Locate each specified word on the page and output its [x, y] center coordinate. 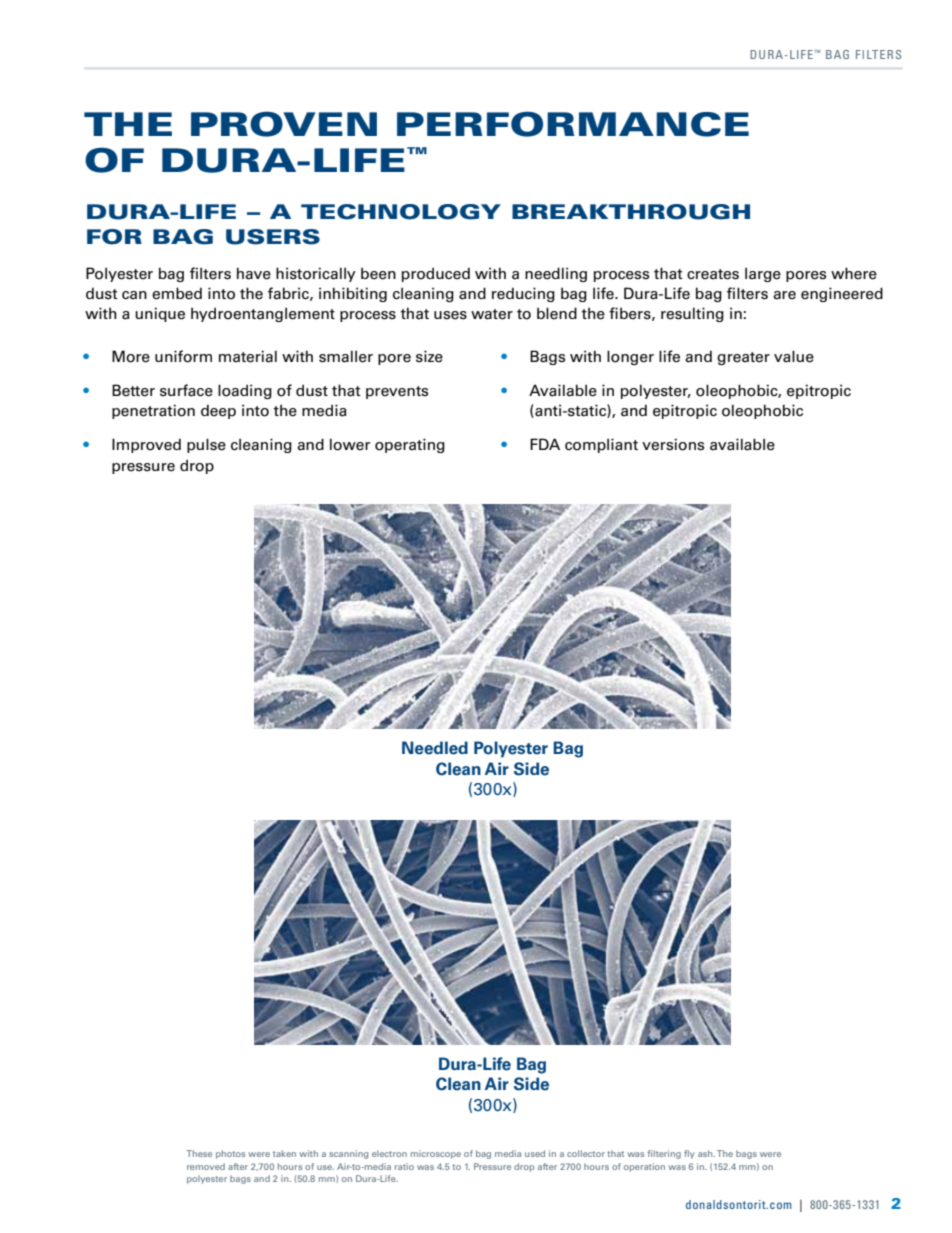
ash [706, 1153]
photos [230, 1154]
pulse [206, 445]
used [535, 1153]
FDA [545, 444]
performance [573, 124]
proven [284, 124]
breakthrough [631, 212]
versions [673, 444]
